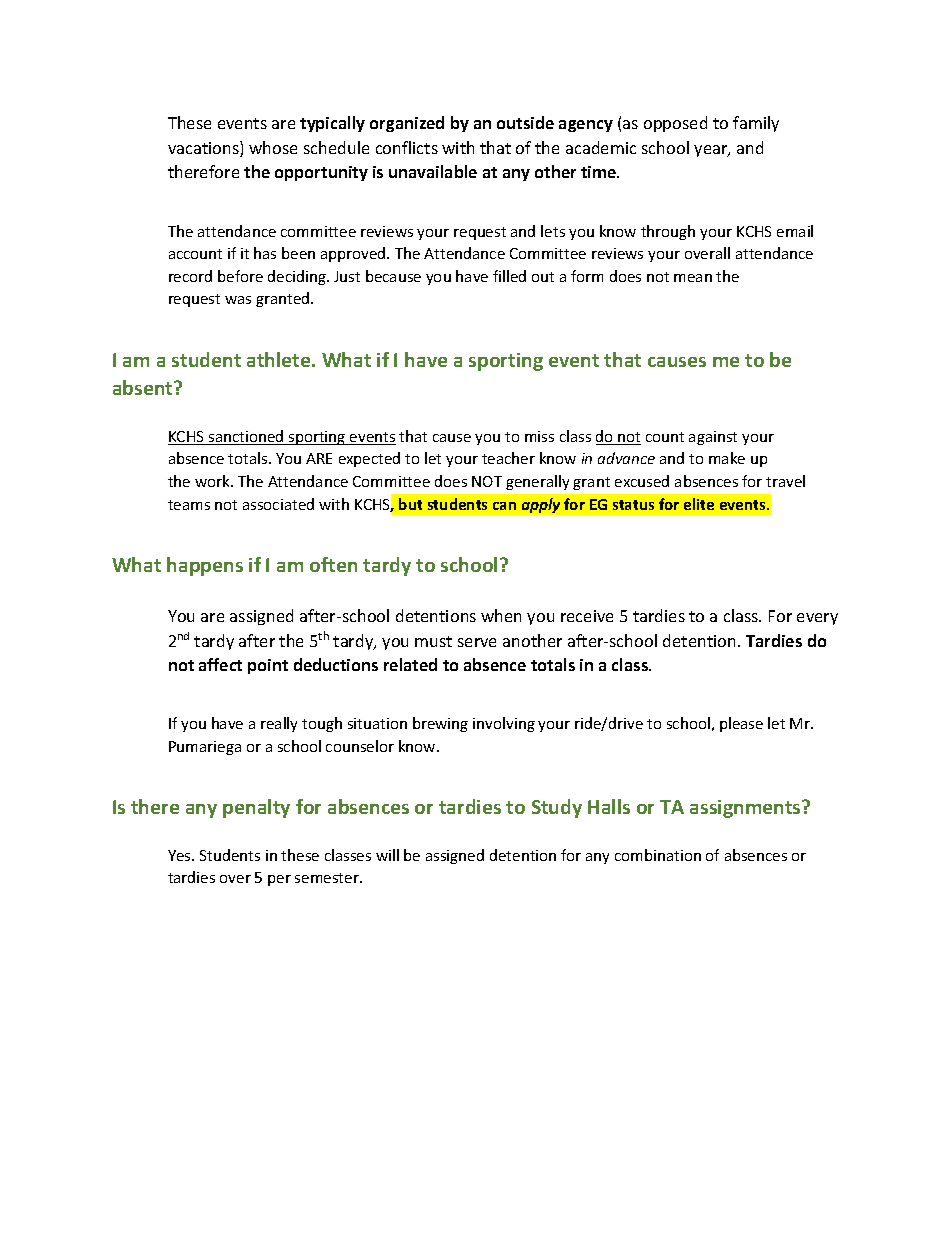 The image size is (952, 1233). Describe the element at coordinates (525, 122) in the screenshot. I see `outside` at that location.
